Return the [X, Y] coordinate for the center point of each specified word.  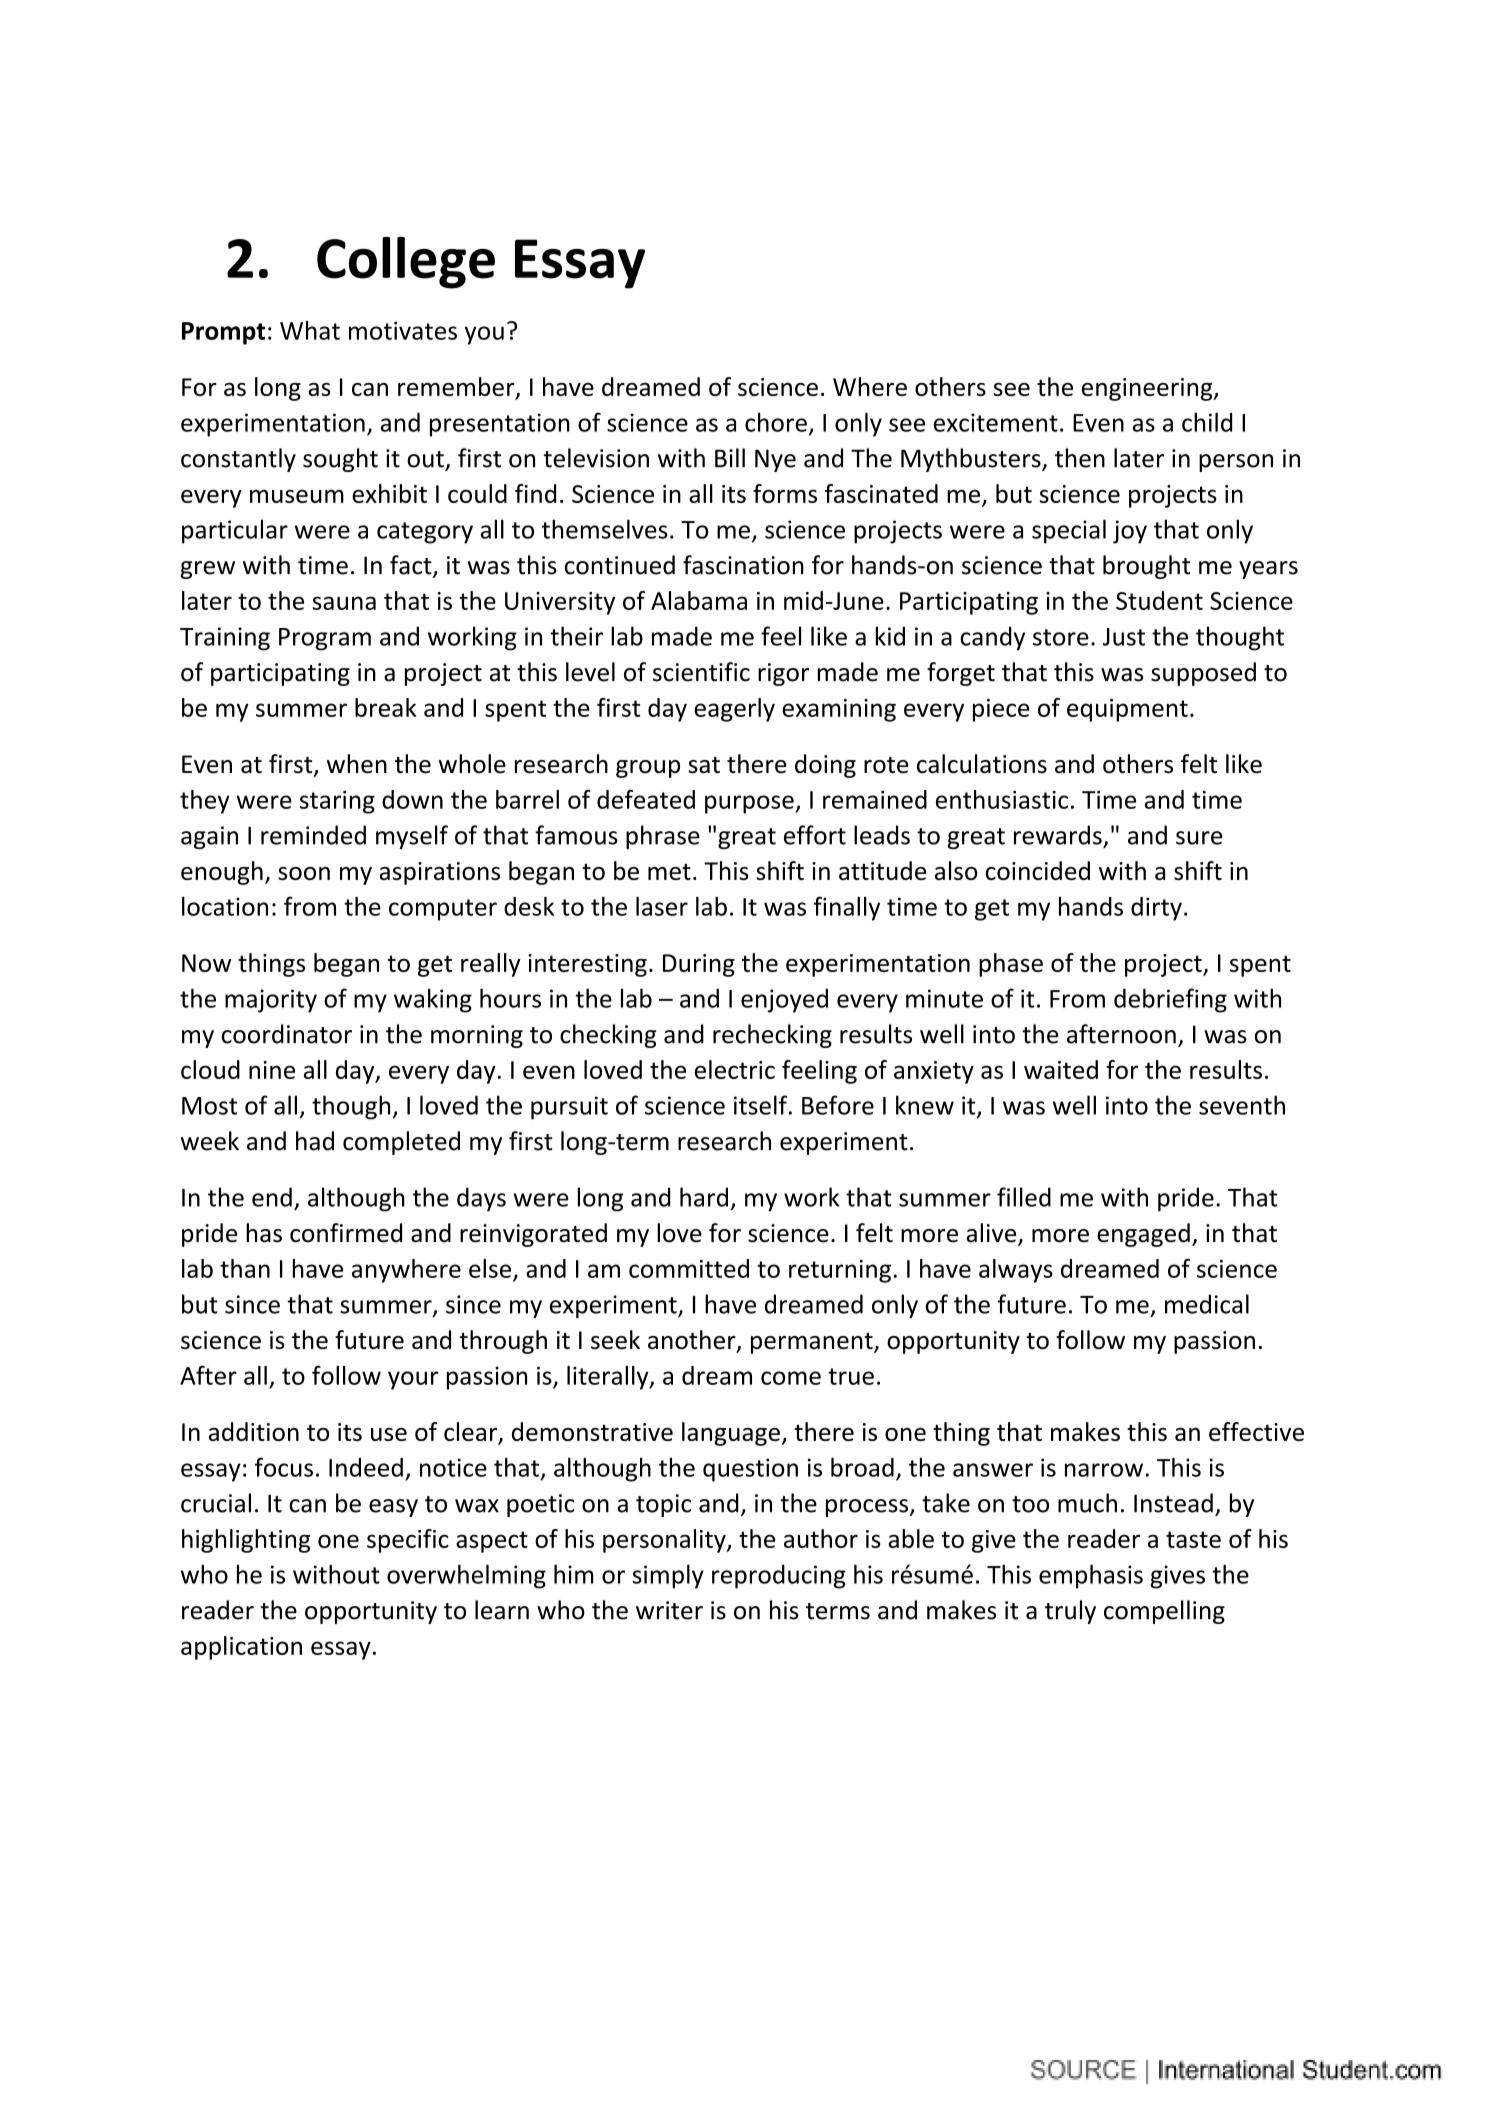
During [699, 965]
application [241, 1648]
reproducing [779, 1577]
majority [271, 1001]
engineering [1148, 389]
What [310, 330]
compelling [1164, 1612]
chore [776, 422]
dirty [1156, 909]
